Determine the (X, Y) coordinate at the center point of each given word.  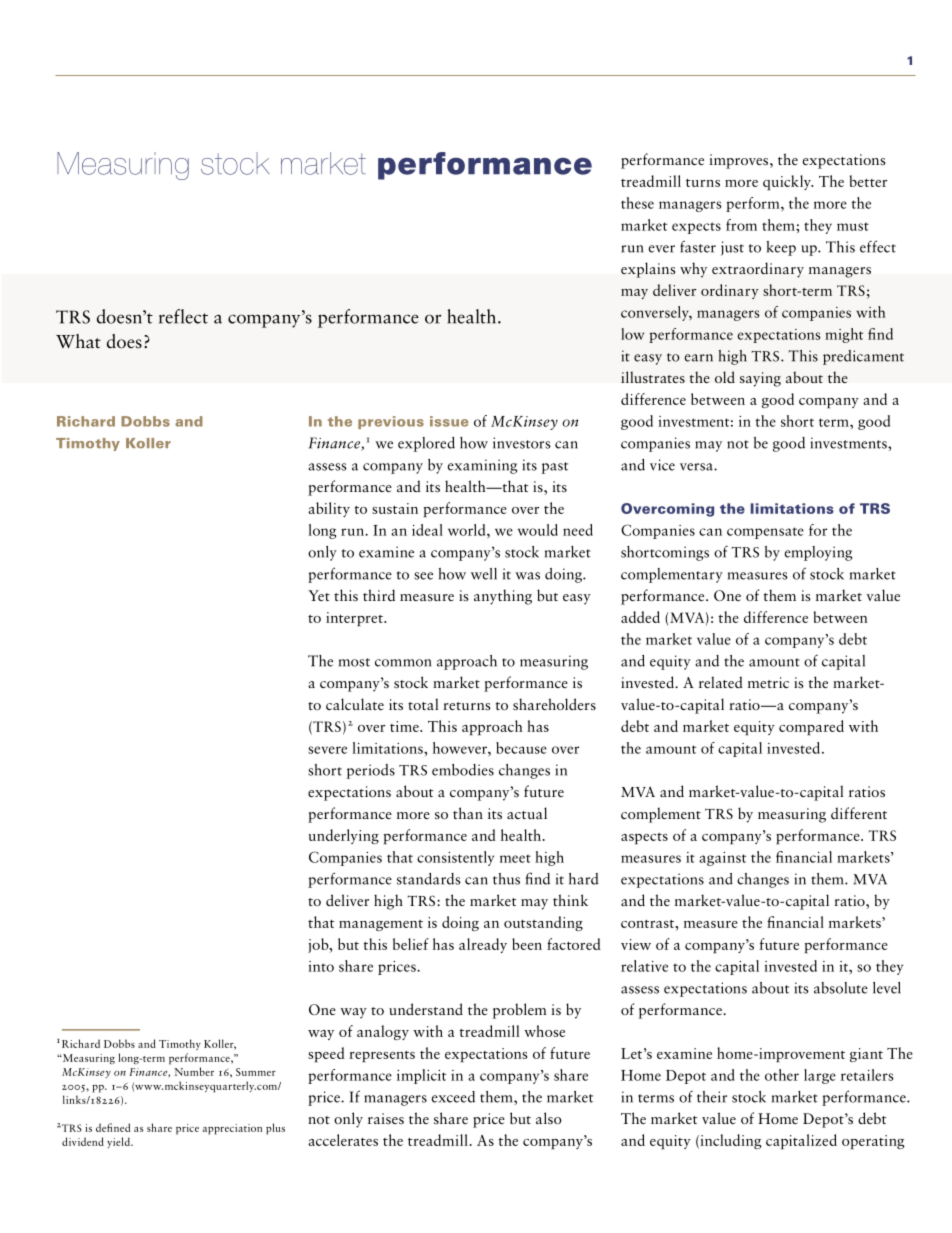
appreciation (232, 1129)
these (637, 203)
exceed (453, 1097)
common (403, 663)
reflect (183, 316)
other (782, 1075)
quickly (788, 182)
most (354, 662)
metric (768, 682)
